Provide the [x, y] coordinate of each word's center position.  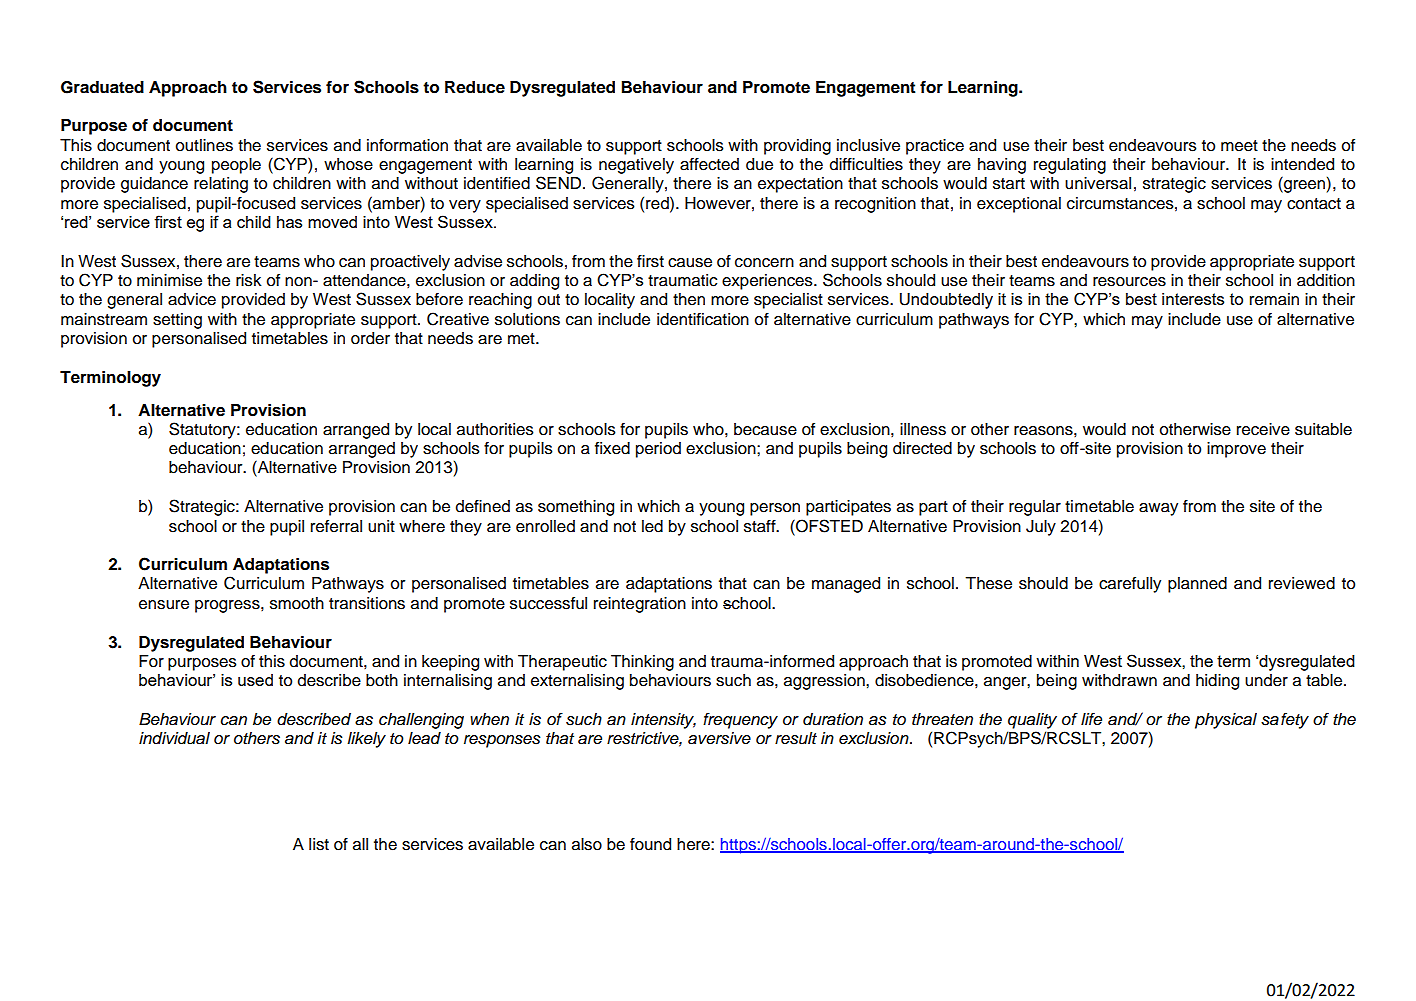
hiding [1217, 682]
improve [1236, 450]
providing [797, 147]
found [650, 844]
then [689, 299]
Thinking [642, 663]
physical [1226, 721]
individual [174, 738]
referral [336, 526]
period [658, 450]
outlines [204, 145]
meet [1239, 146]
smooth [297, 603]
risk [249, 280]
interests [1193, 299]
